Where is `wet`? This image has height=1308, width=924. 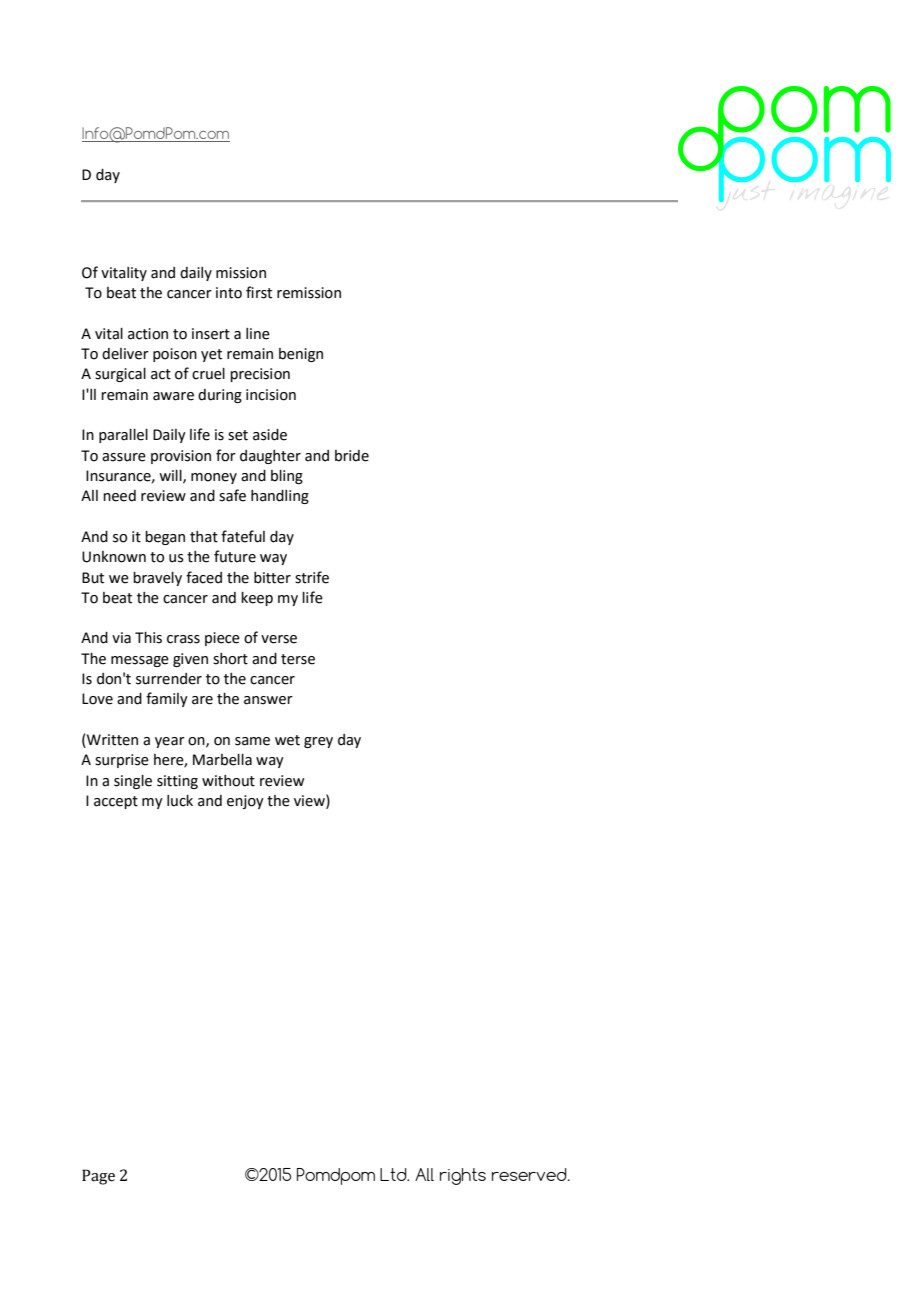 wet is located at coordinates (287, 740).
